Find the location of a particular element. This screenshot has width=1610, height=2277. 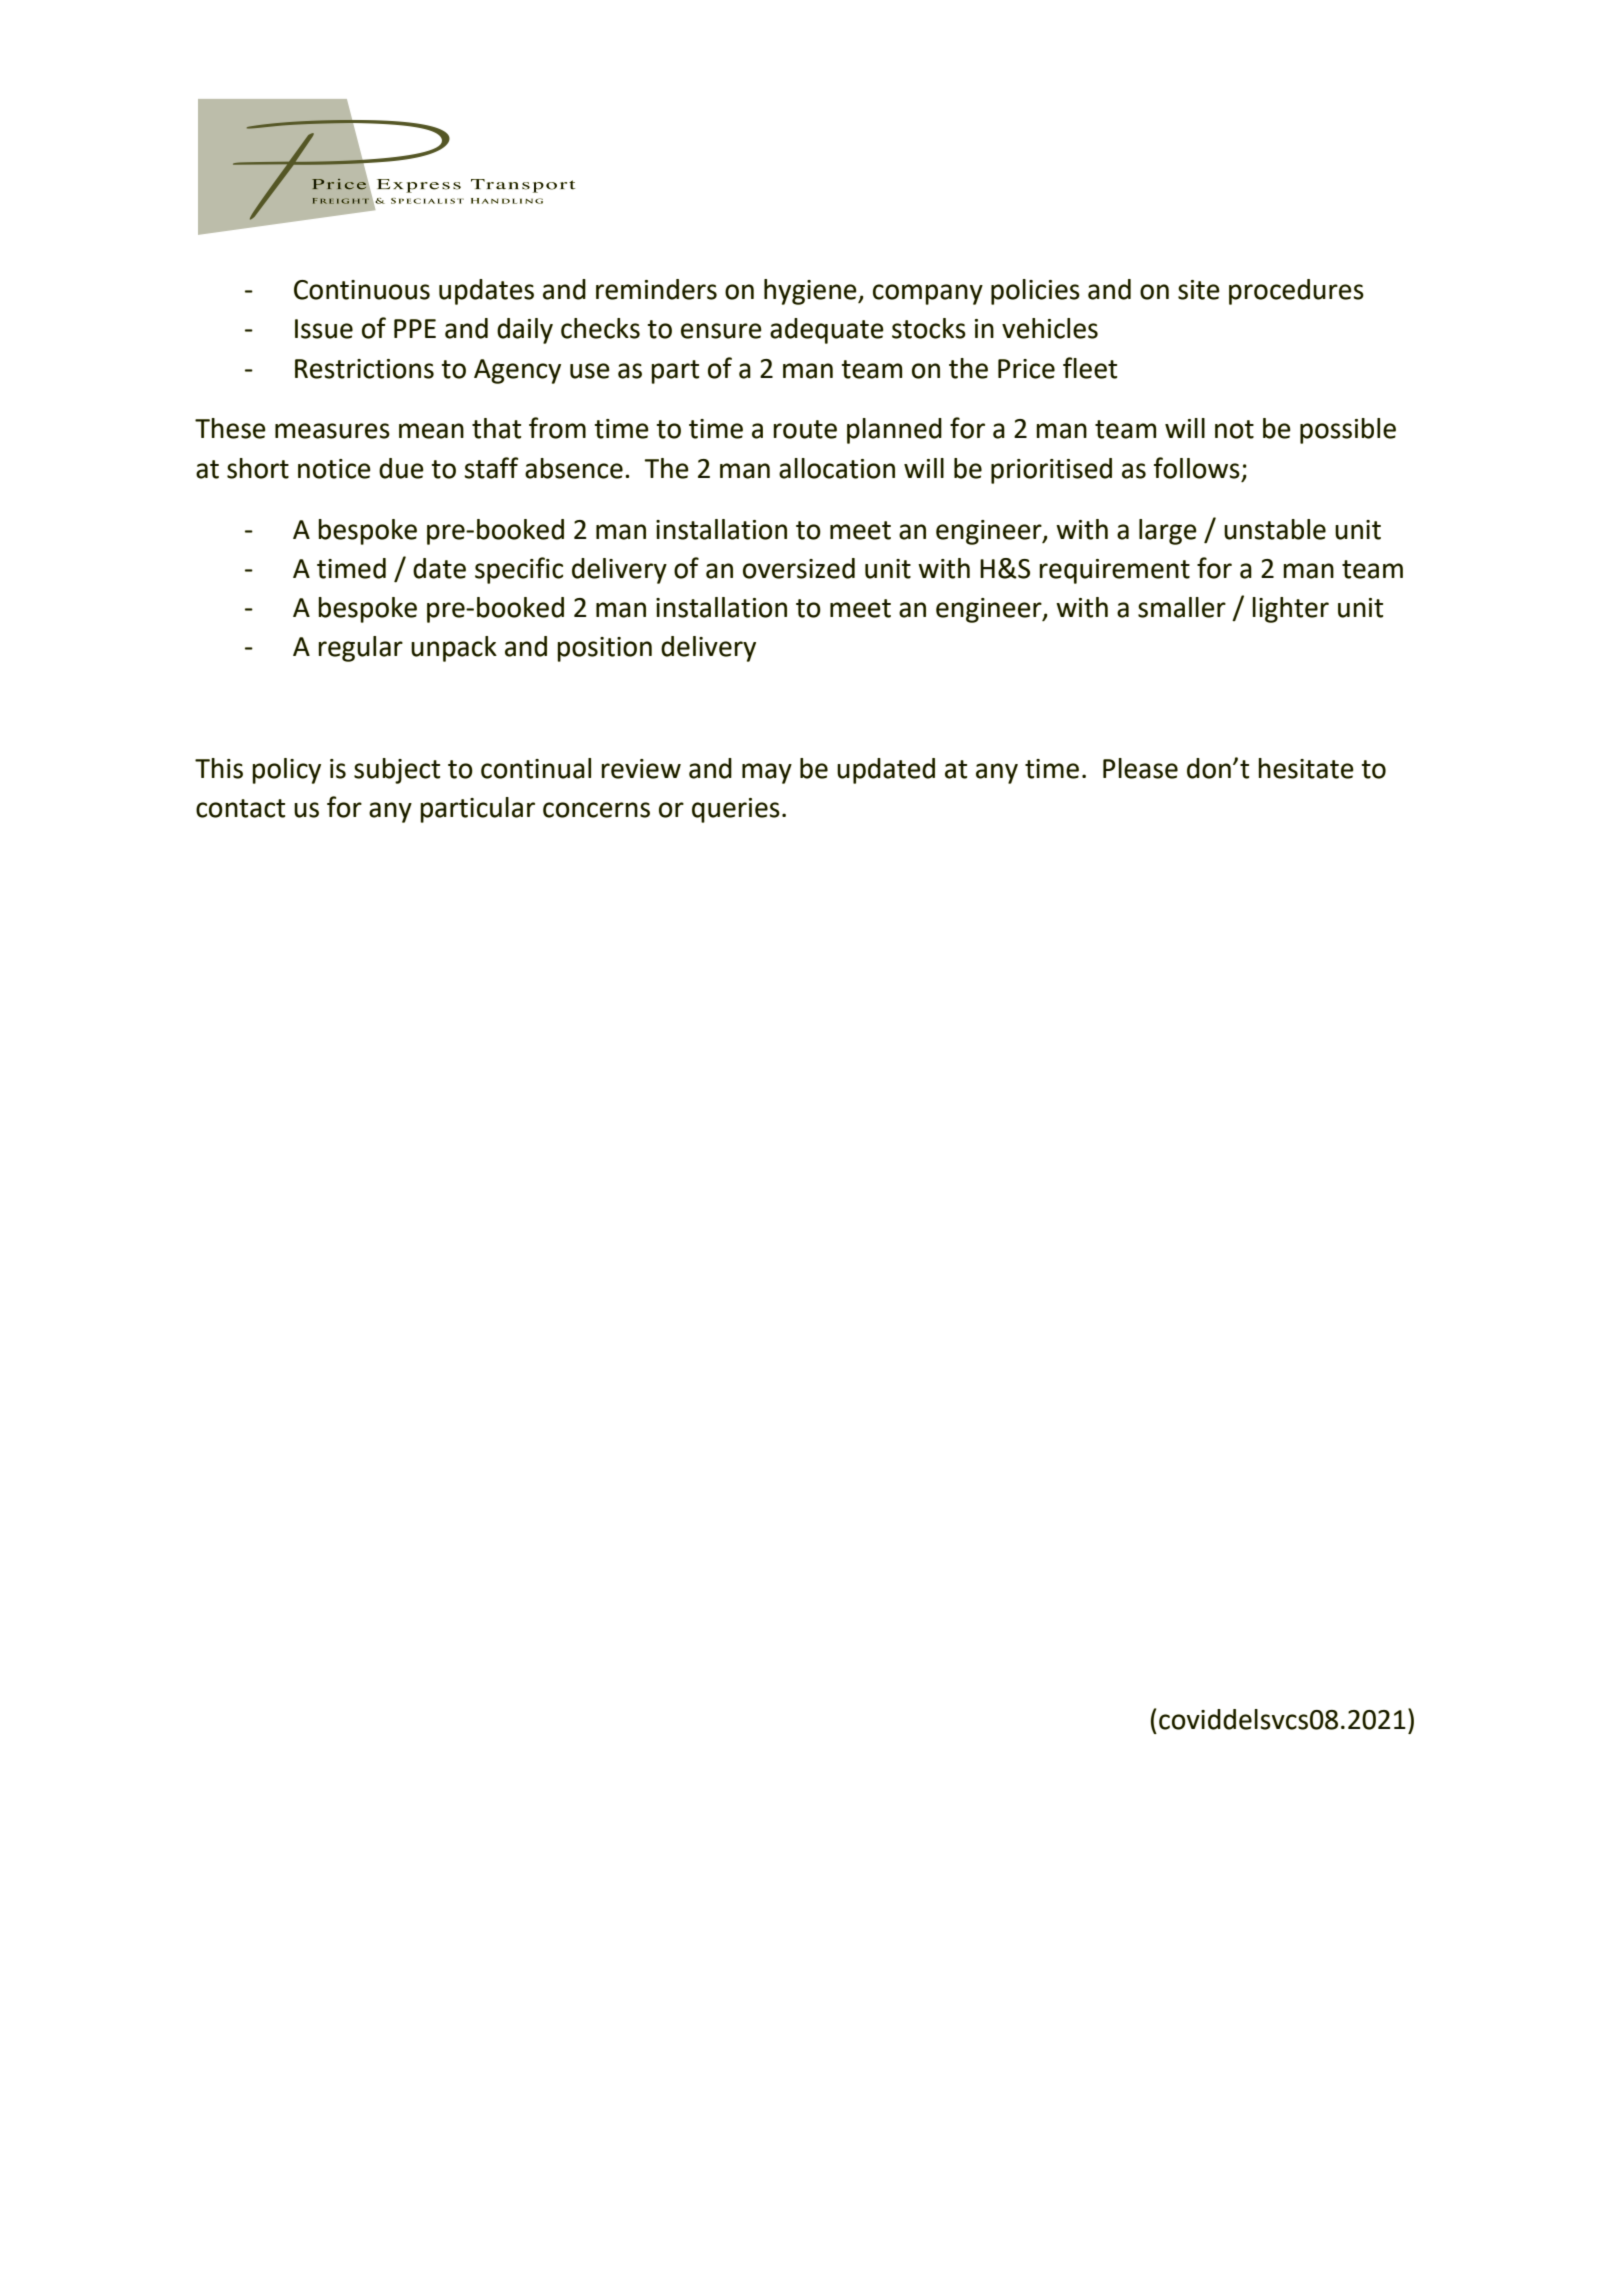

subject is located at coordinates (397, 771).
